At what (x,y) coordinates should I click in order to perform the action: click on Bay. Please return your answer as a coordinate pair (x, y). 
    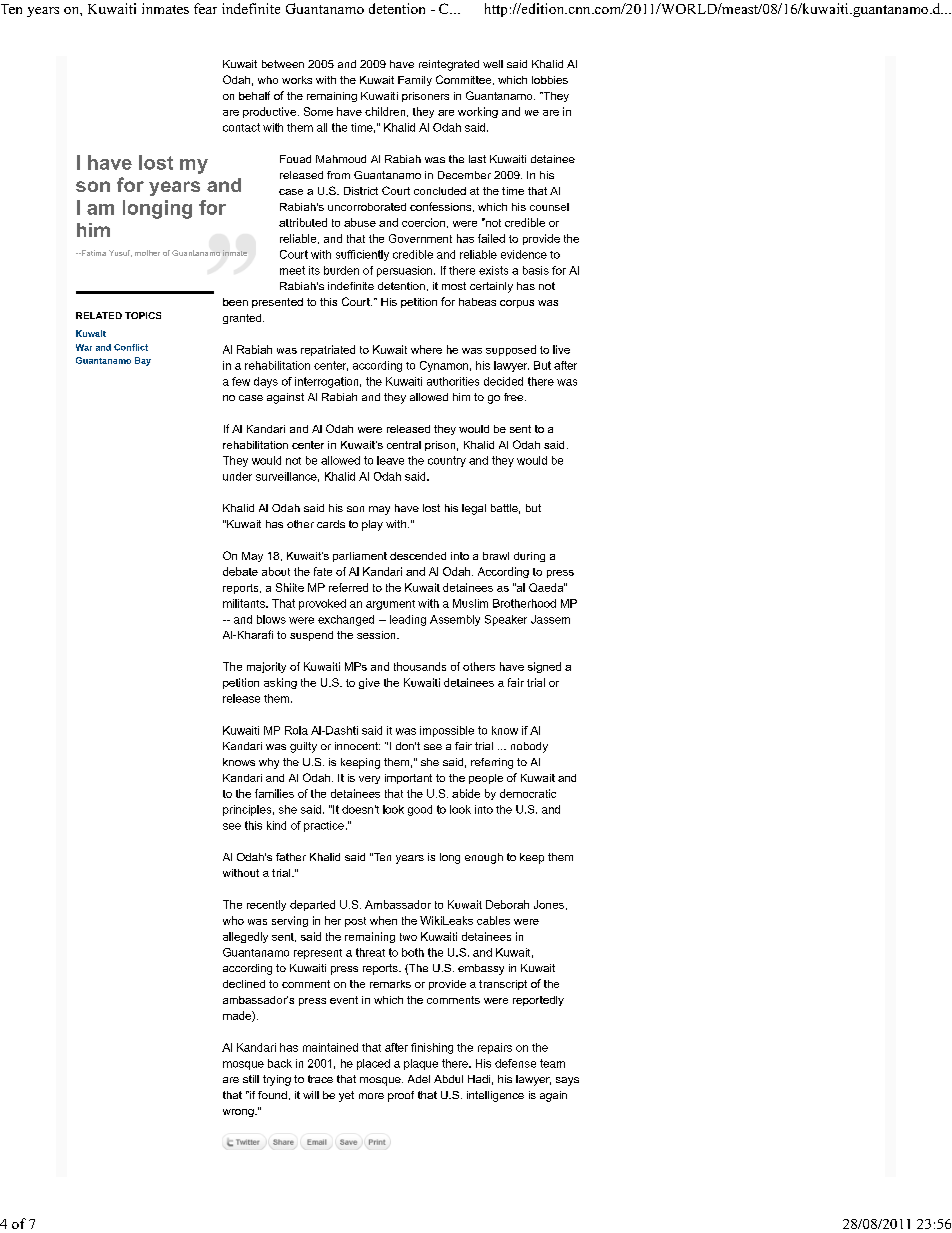
    Looking at the image, I should click on (143, 361).
